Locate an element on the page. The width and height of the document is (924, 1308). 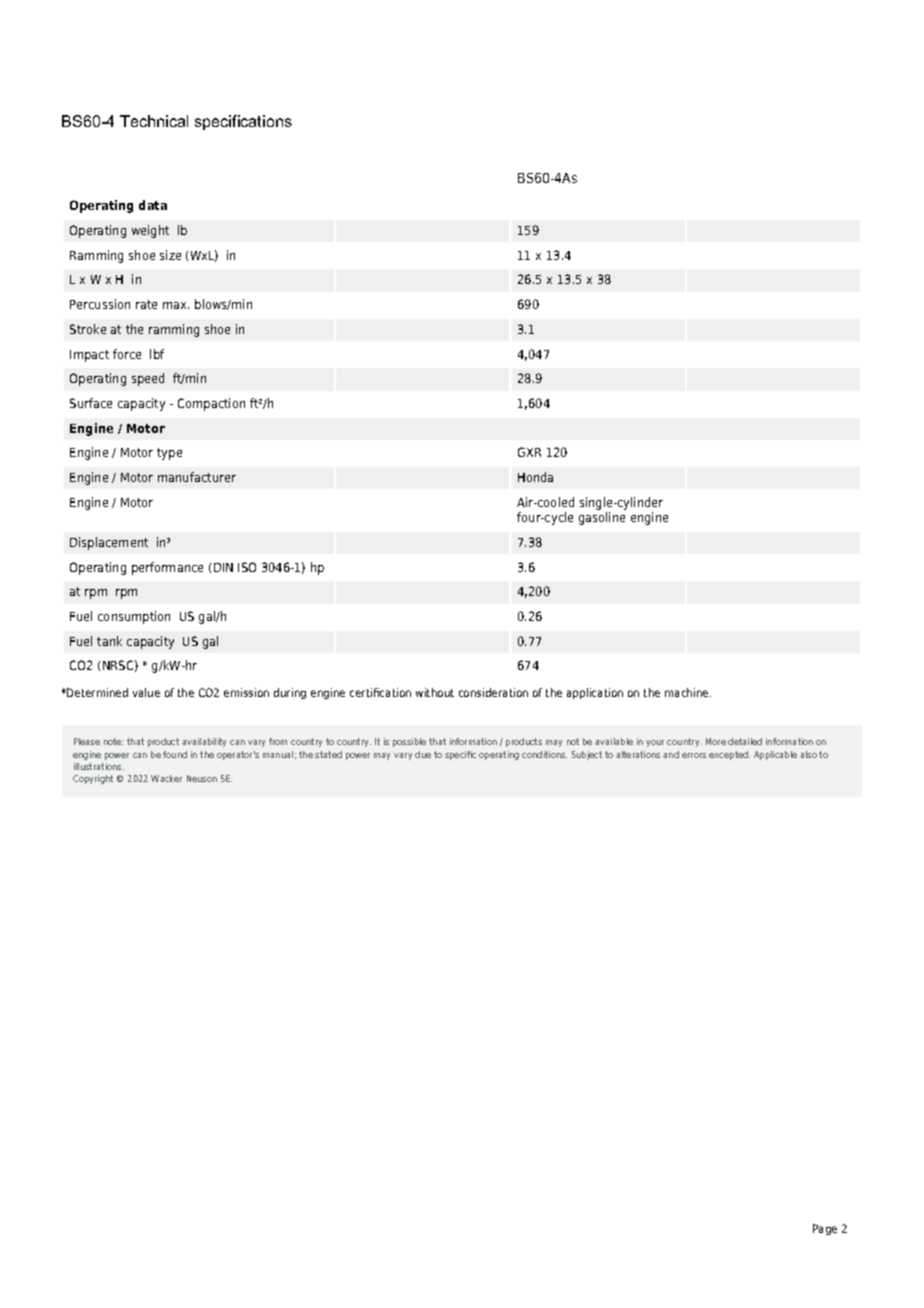
without is located at coordinates (435, 692).
